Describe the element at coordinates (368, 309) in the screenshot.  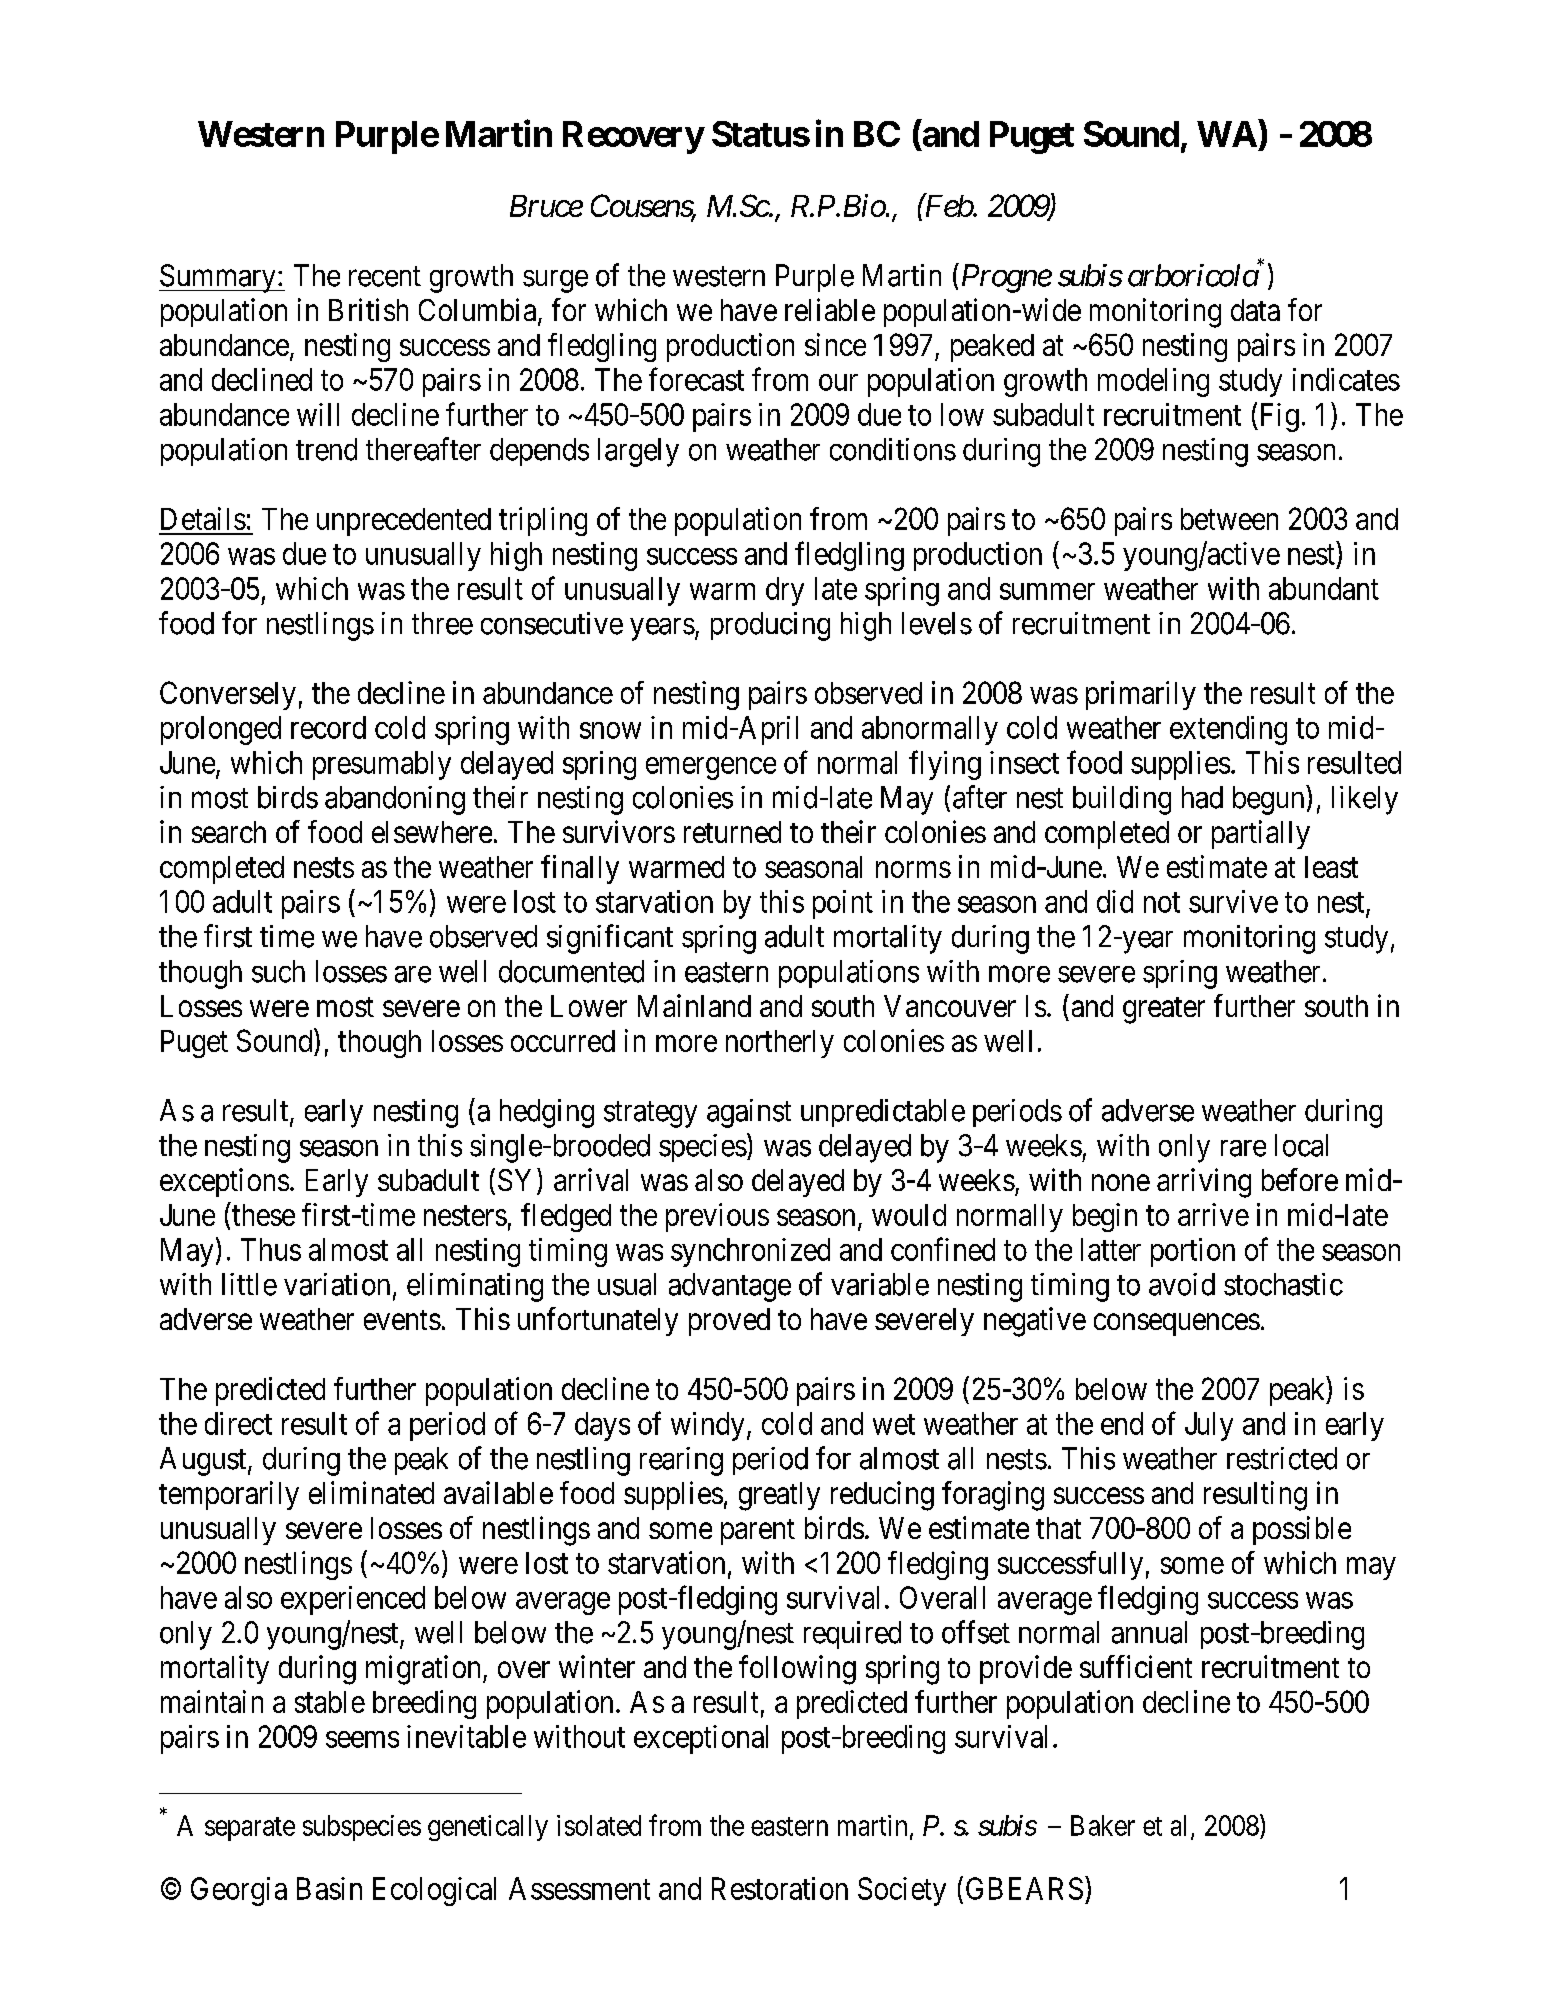
I see `British` at that location.
